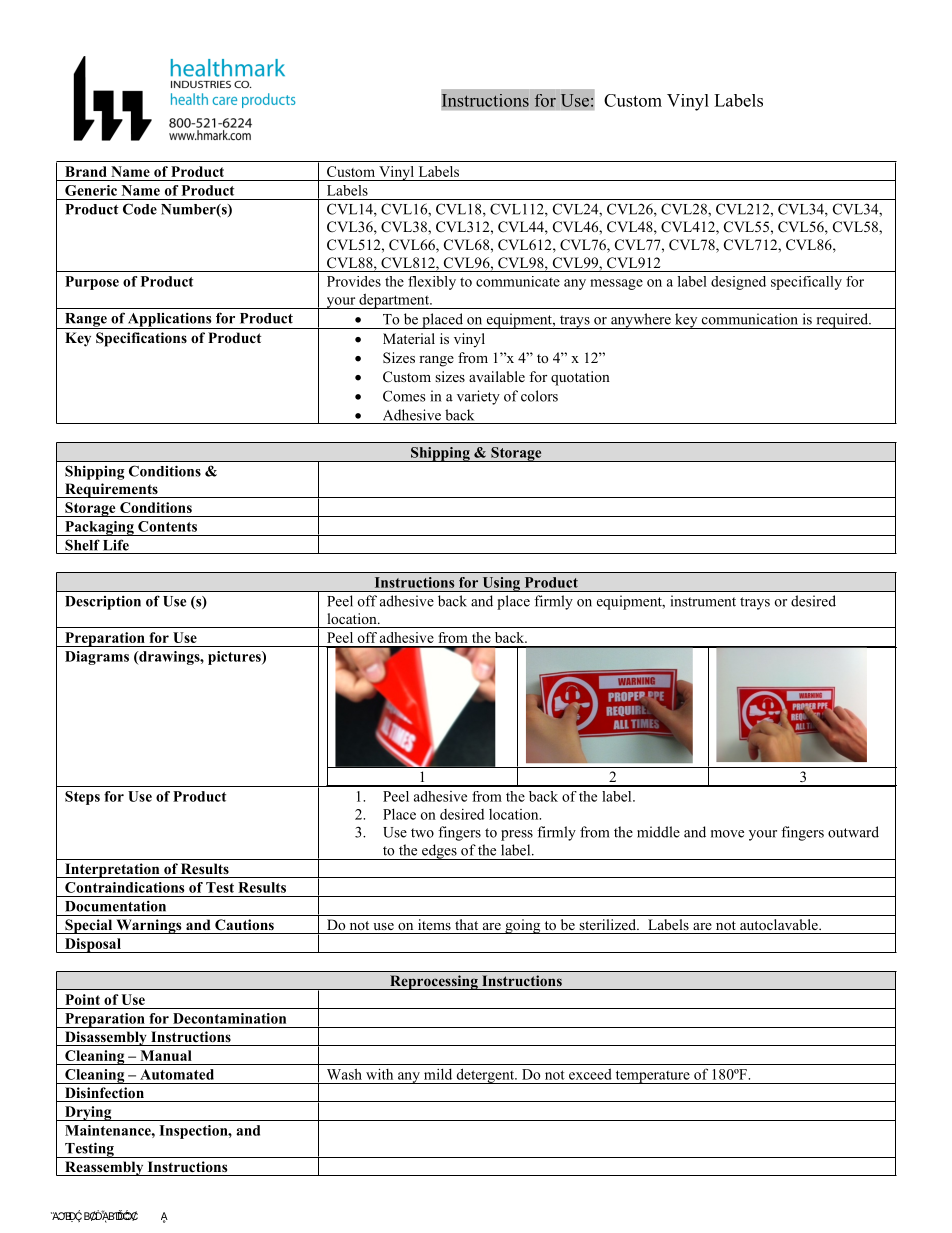 The width and height of the screenshot is (952, 1233). I want to click on Reprocessing, so click(434, 982).
